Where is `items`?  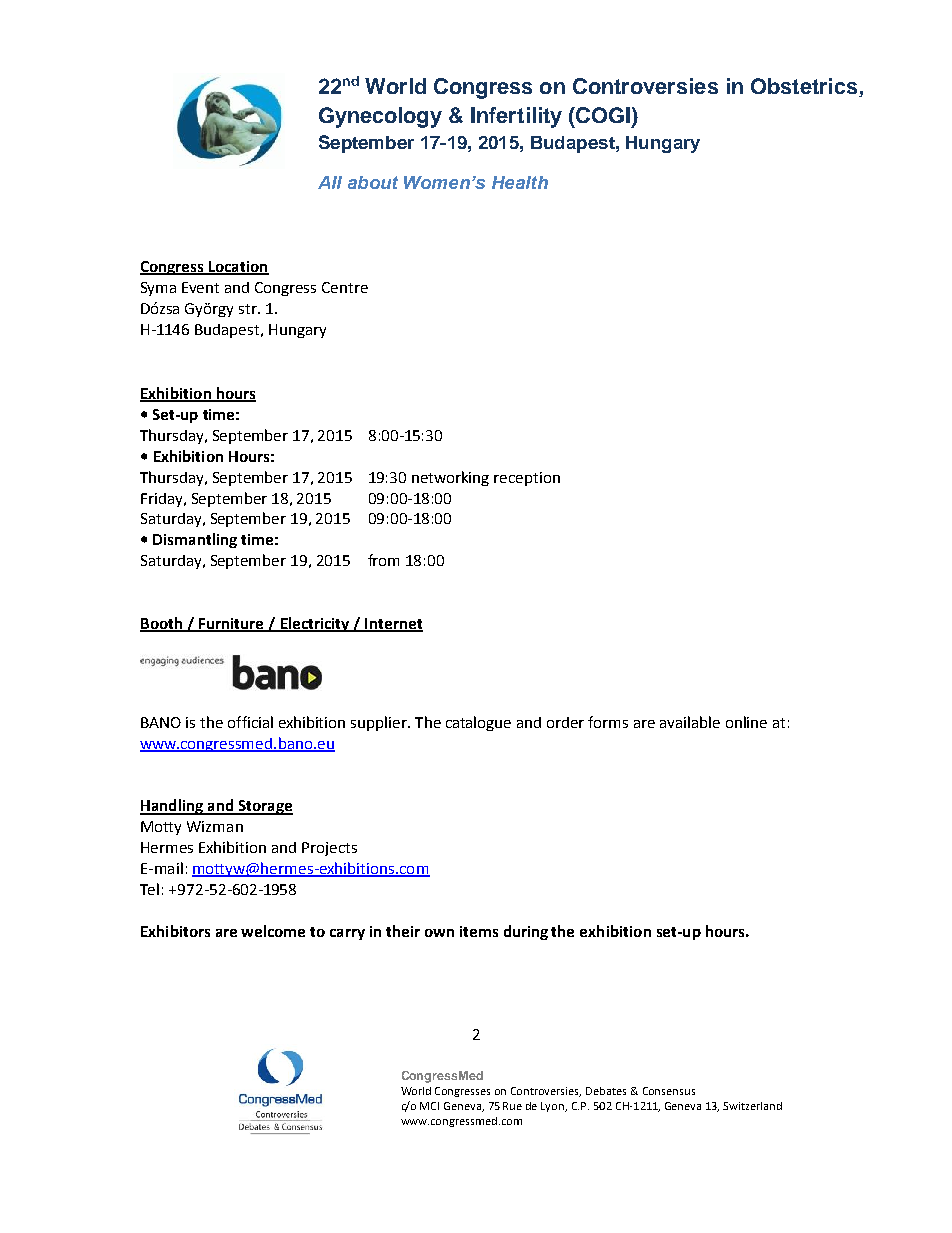 items is located at coordinates (479, 931).
